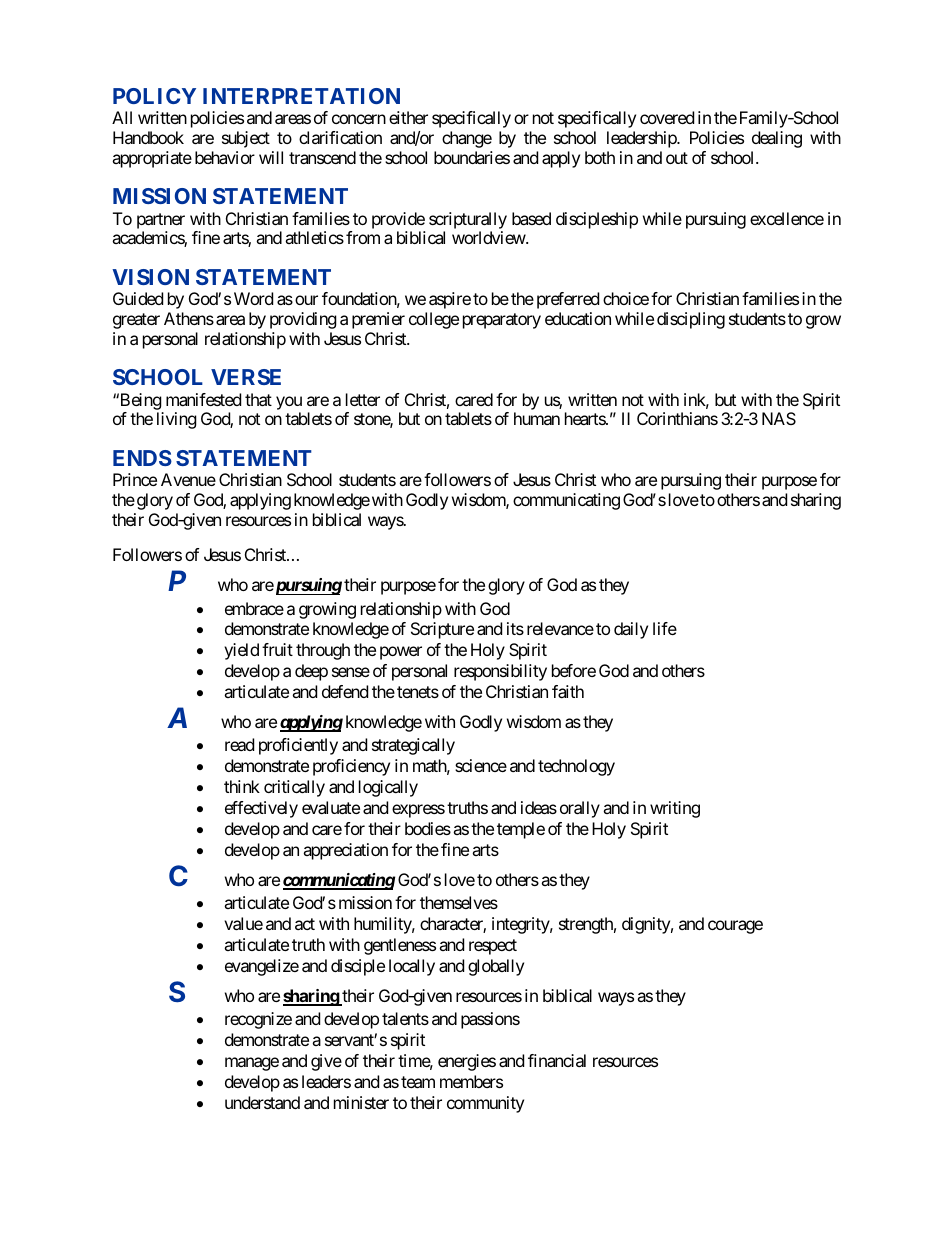 The height and width of the screenshot is (1233, 952). What do you see at coordinates (557, 1060) in the screenshot?
I see `financial` at bounding box center [557, 1060].
